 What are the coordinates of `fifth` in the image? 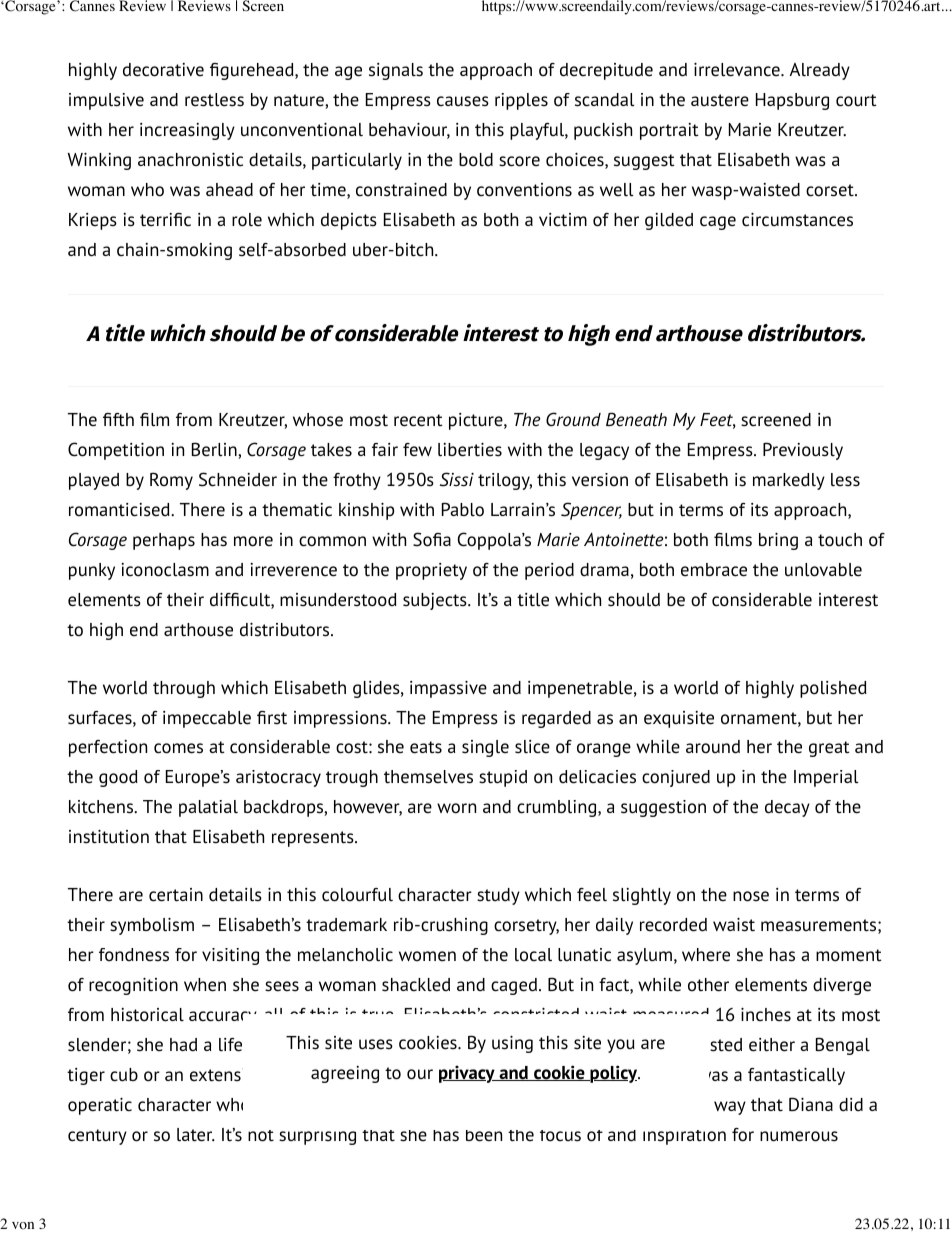 It's located at (118, 419).
